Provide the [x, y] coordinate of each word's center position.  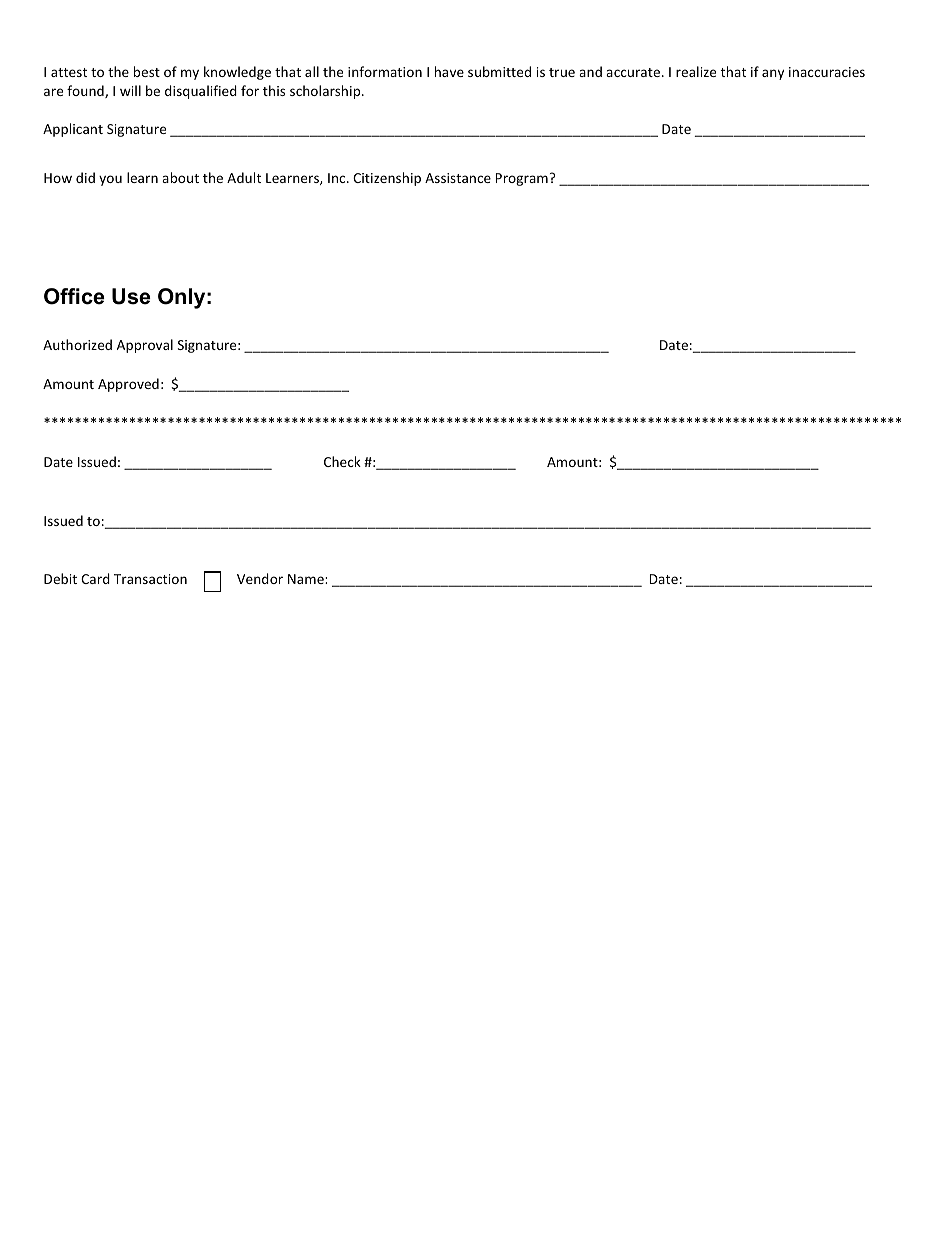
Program [522, 179]
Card [95, 578]
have [449, 71]
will [130, 90]
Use [131, 296]
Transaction [150, 579]
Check [342, 461]
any [773, 74]
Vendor [260, 578]
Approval [145, 346]
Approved [128, 385]
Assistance [458, 178]
